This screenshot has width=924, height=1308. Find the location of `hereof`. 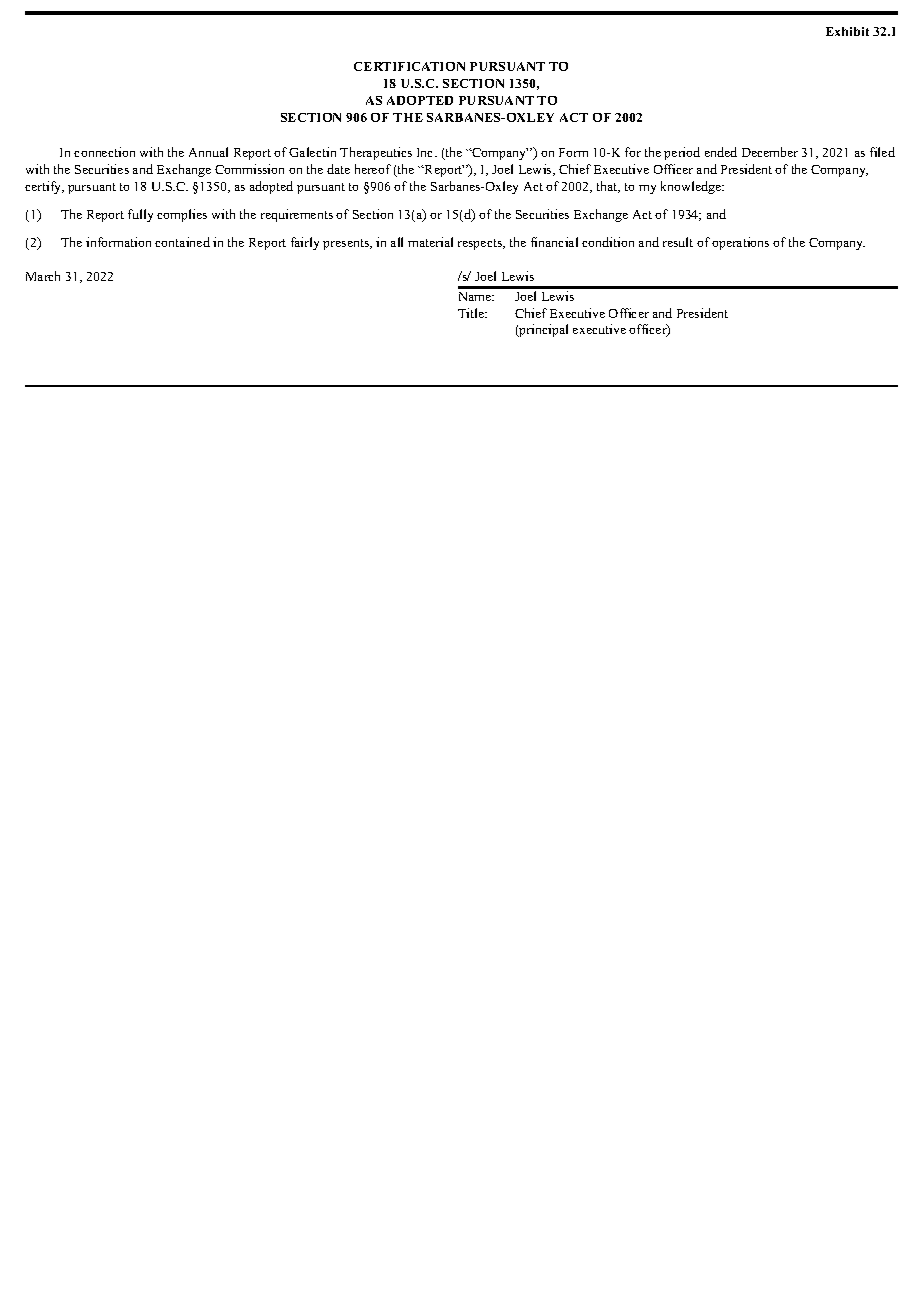

hereof is located at coordinates (373, 169).
